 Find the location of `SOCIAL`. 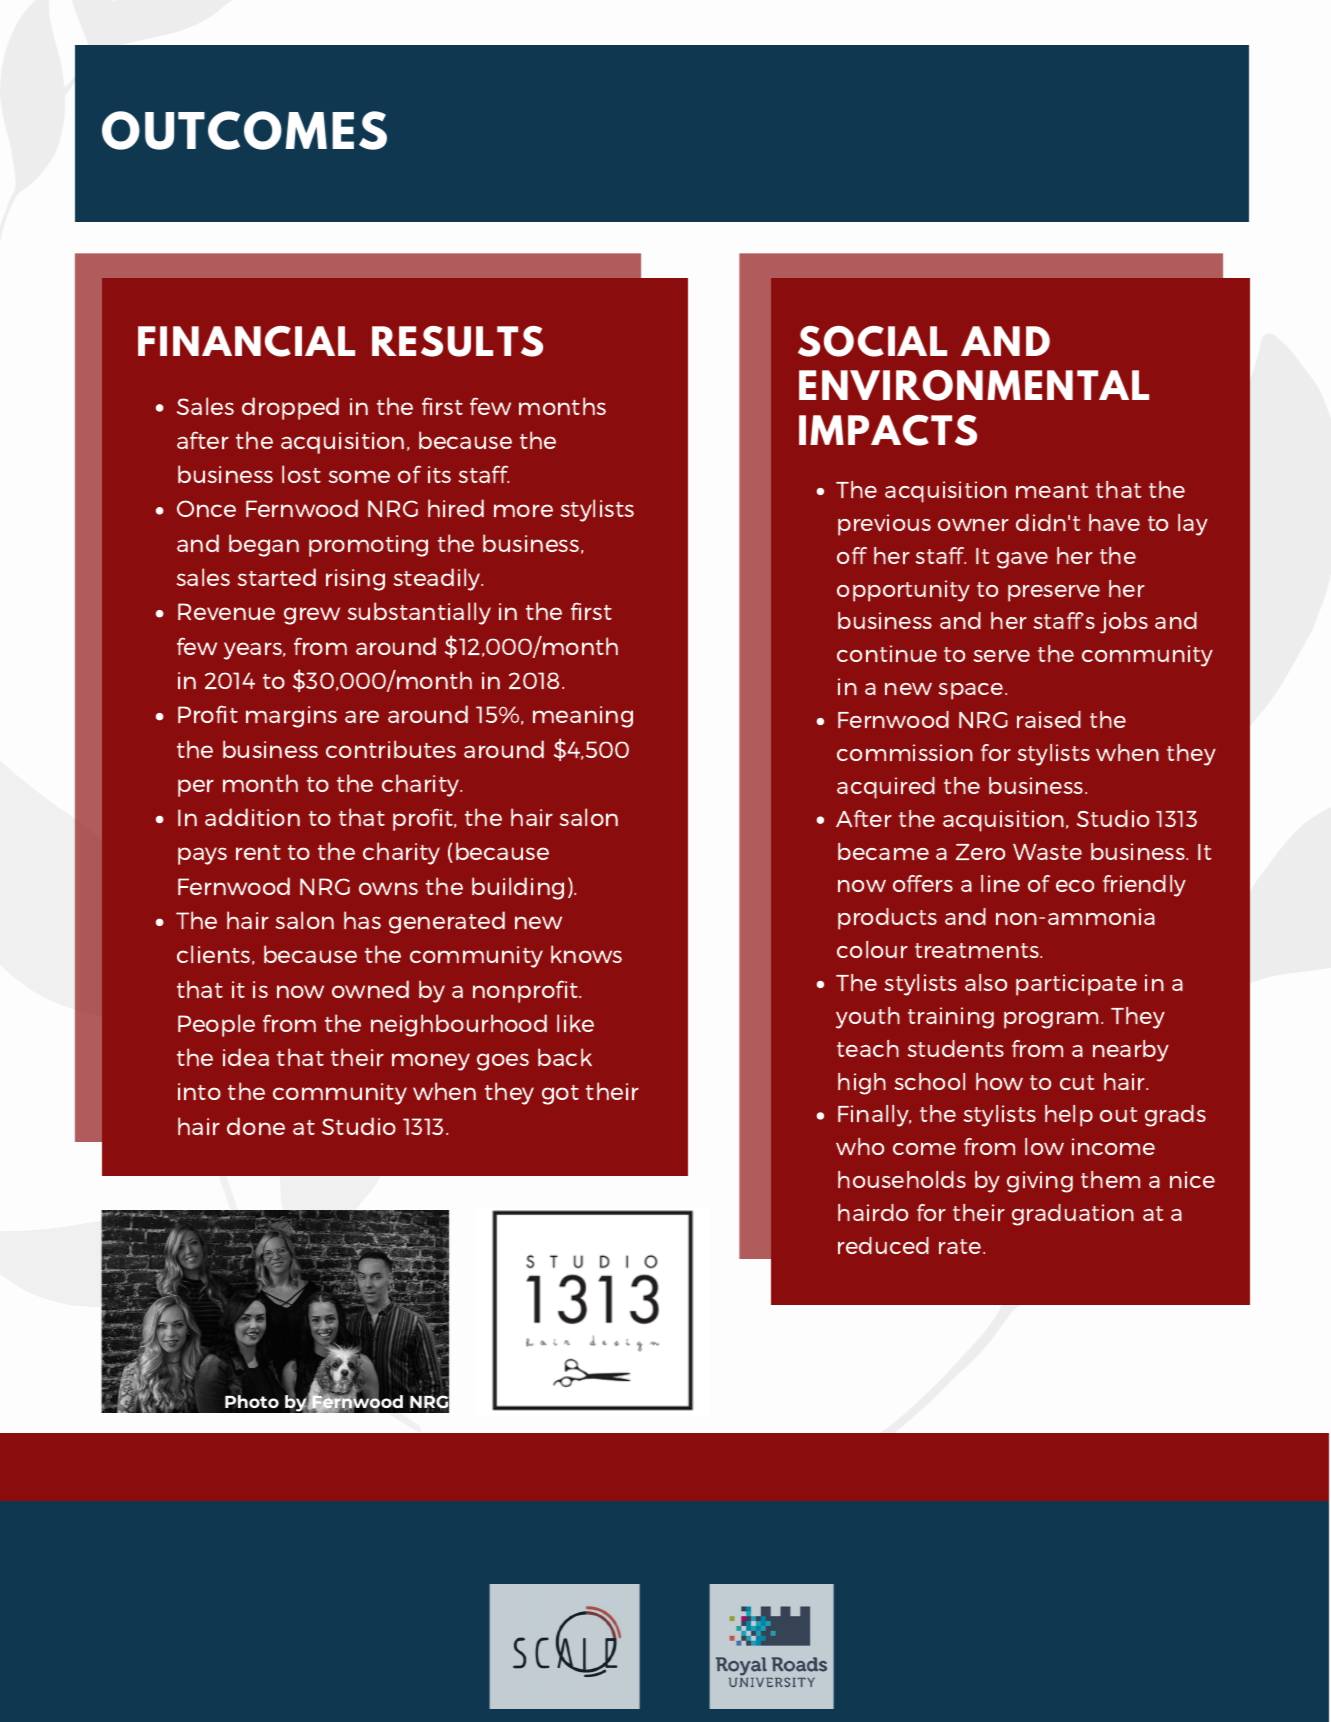

SOCIAL is located at coordinates (872, 341).
